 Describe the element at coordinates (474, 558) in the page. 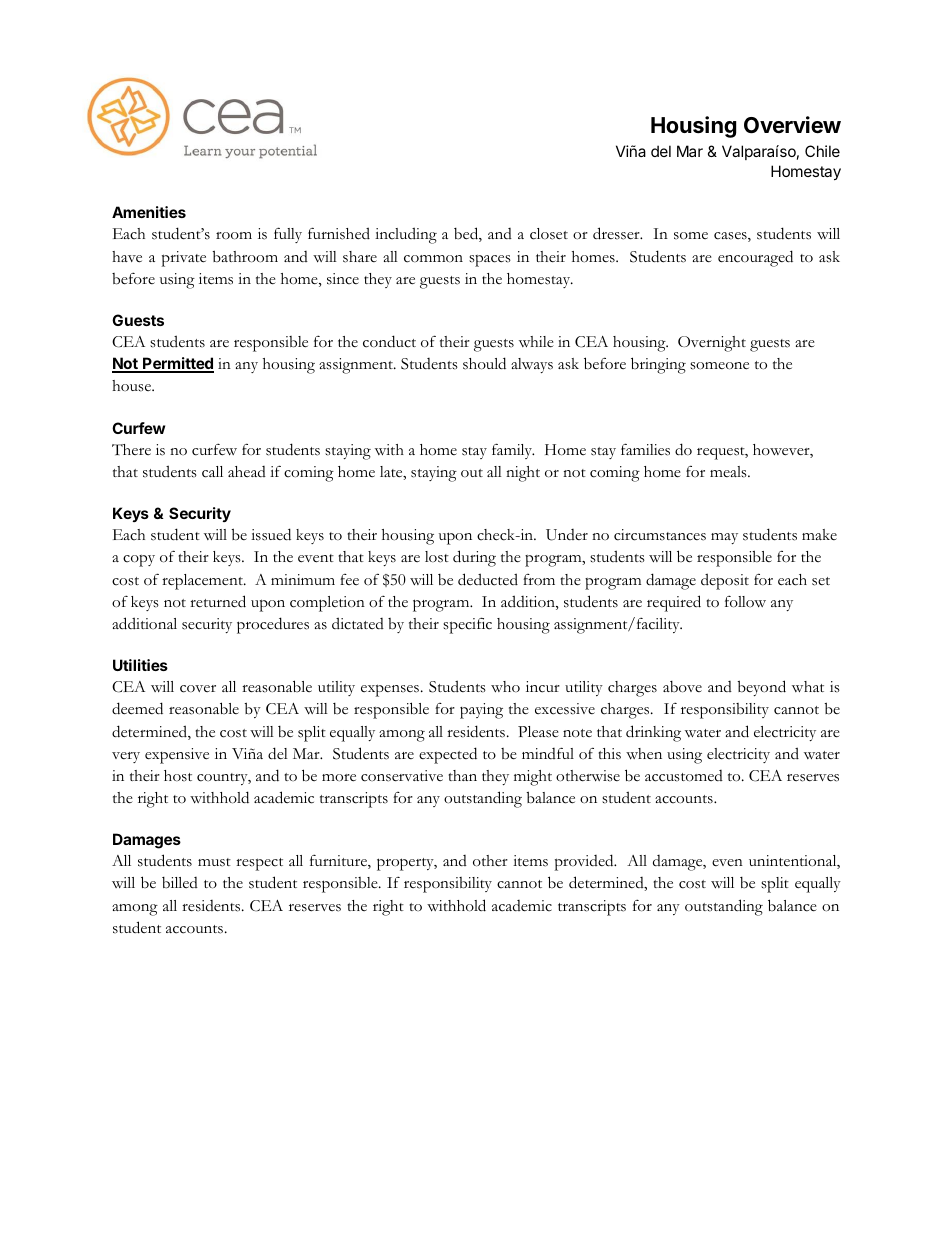

I see `during` at that location.
